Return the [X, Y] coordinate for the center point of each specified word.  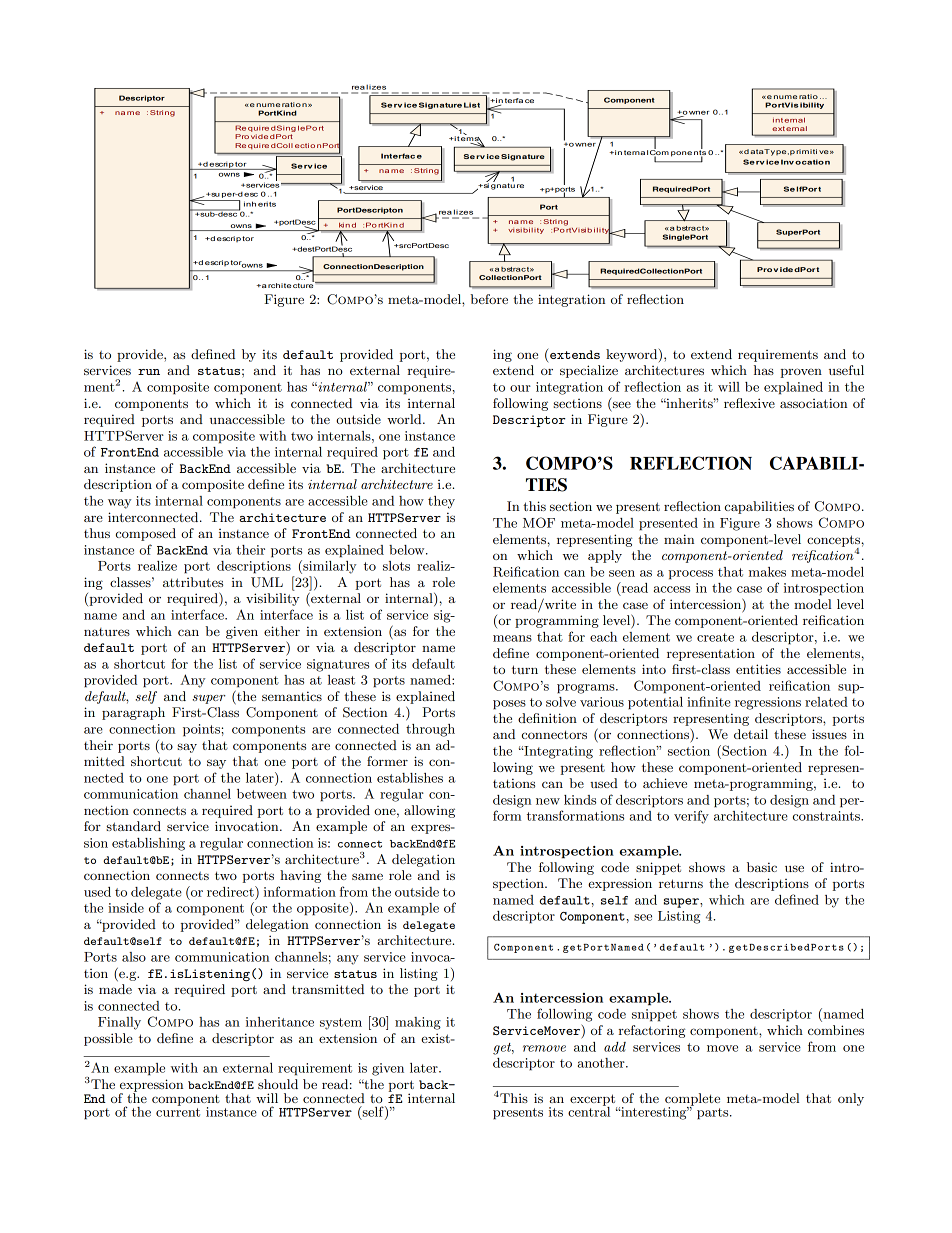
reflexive [749, 403]
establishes [410, 778]
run [149, 372]
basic [762, 867]
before [489, 299]
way [120, 504]
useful [846, 370]
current [178, 1112]
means [512, 638]
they [441, 502]
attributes [193, 582]
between [262, 794]
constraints [827, 816]
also [134, 957]
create [715, 637]
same [367, 876]
